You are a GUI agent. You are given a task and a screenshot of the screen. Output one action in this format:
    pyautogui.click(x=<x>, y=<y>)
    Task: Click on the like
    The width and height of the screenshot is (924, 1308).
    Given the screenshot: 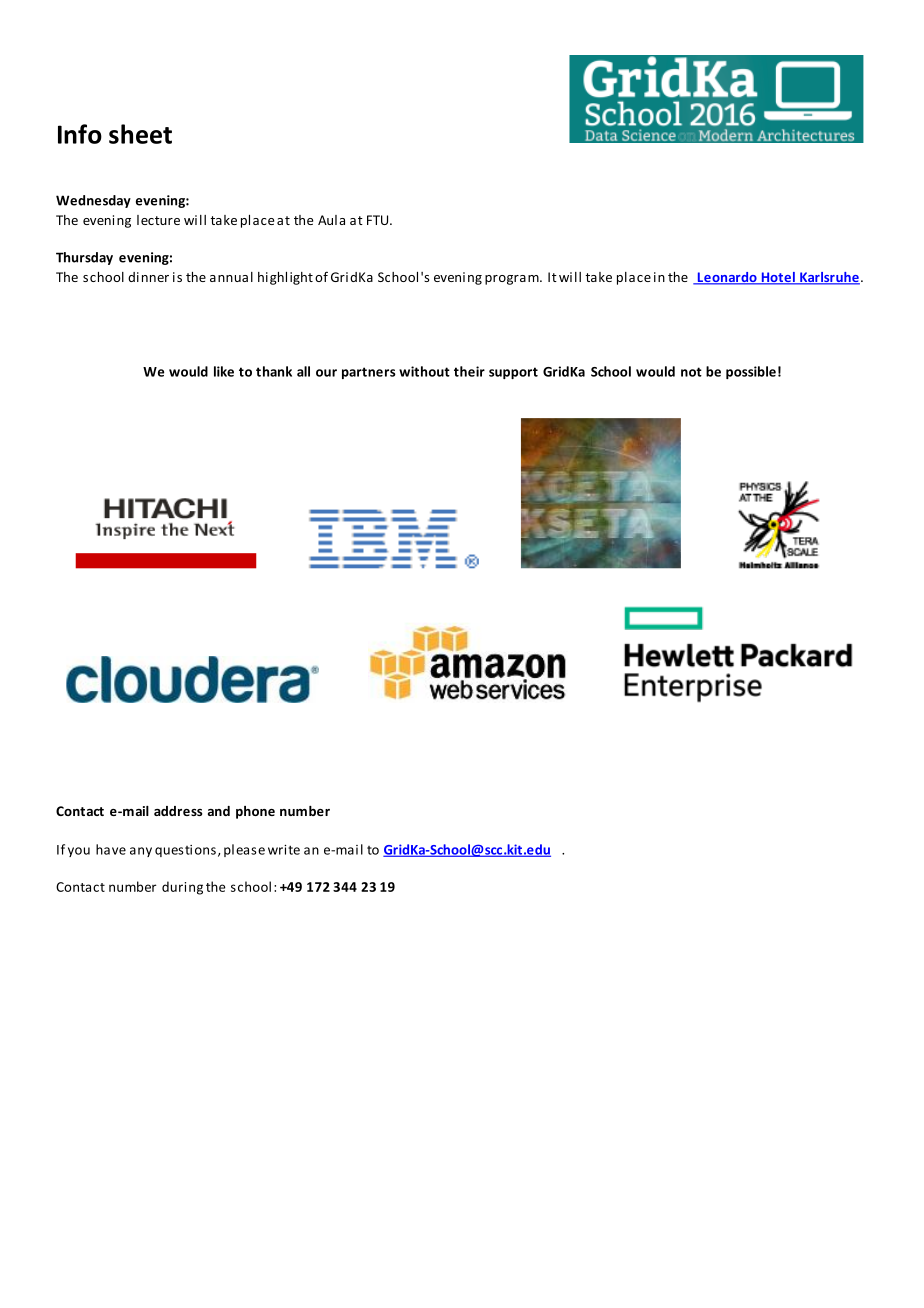 What is the action you would take?
    pyautogui.click(x=224, y=371)
